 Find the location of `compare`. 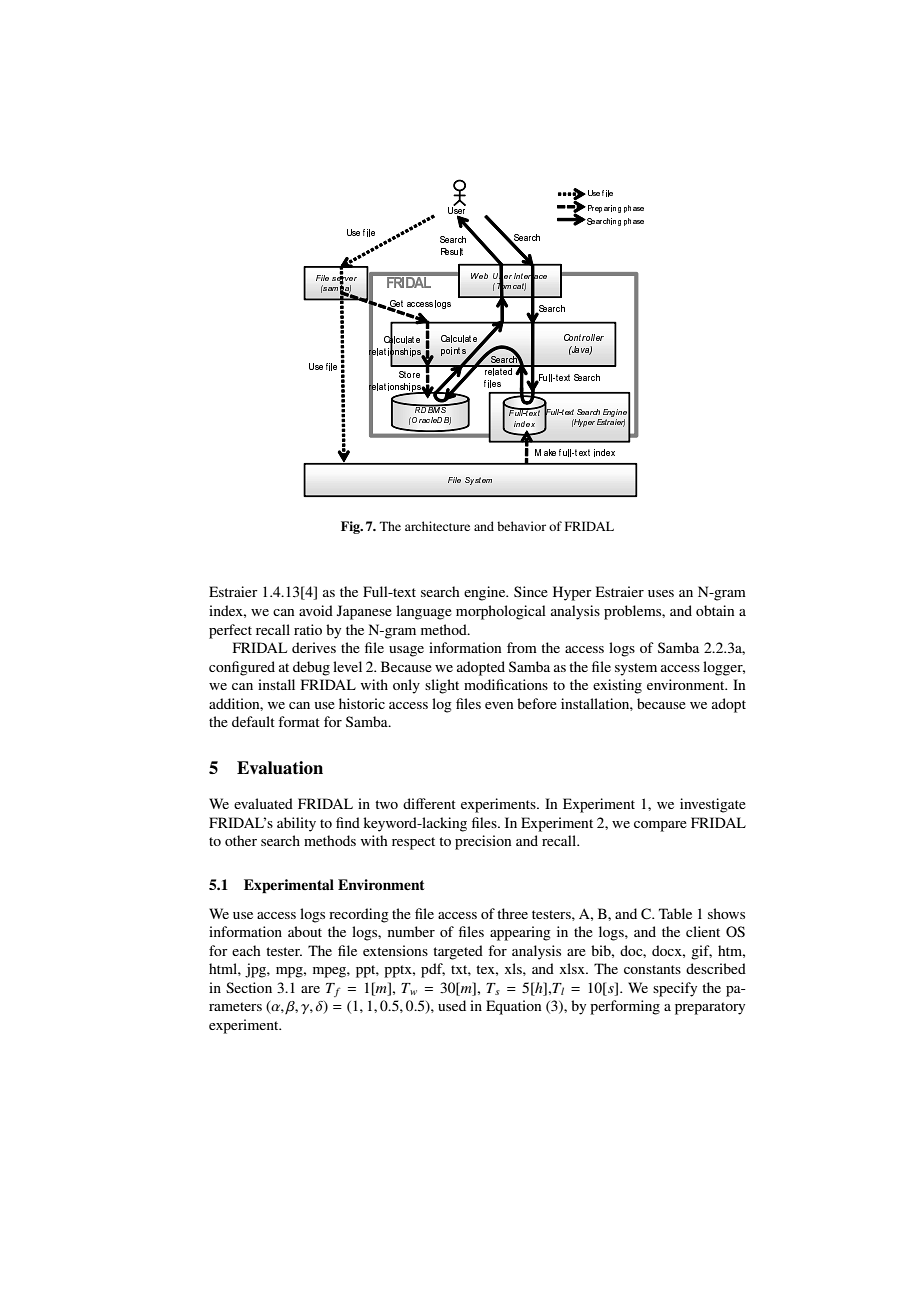

compare is located at coordinates (660, 826).
